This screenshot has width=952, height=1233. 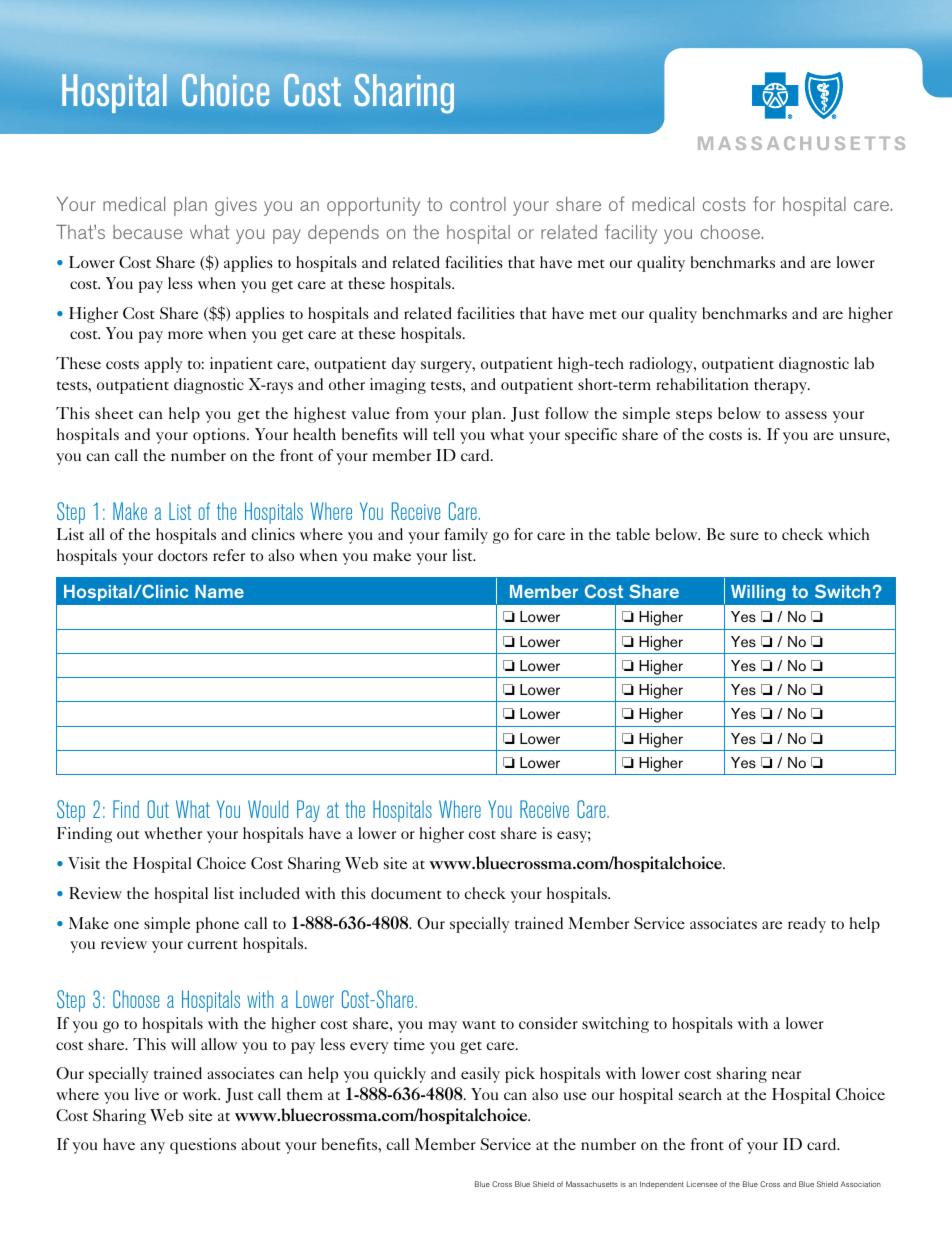 What do you see at coordinates (148, 232) in the screenshot?
I see `because` at bounding box center [148, 232].
